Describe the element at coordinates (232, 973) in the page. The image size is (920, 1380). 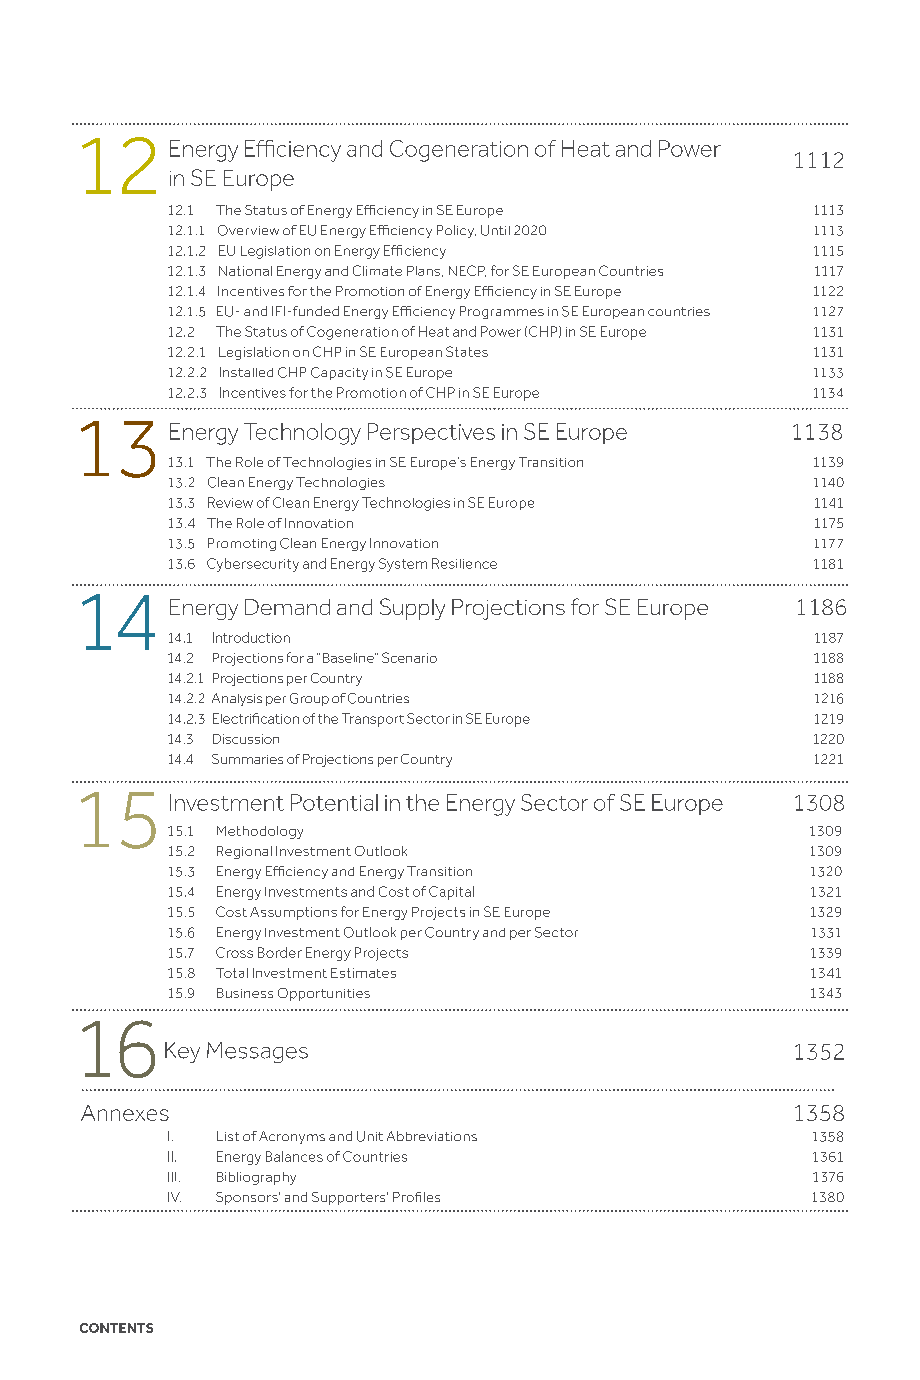
I see `Total` at that location.
